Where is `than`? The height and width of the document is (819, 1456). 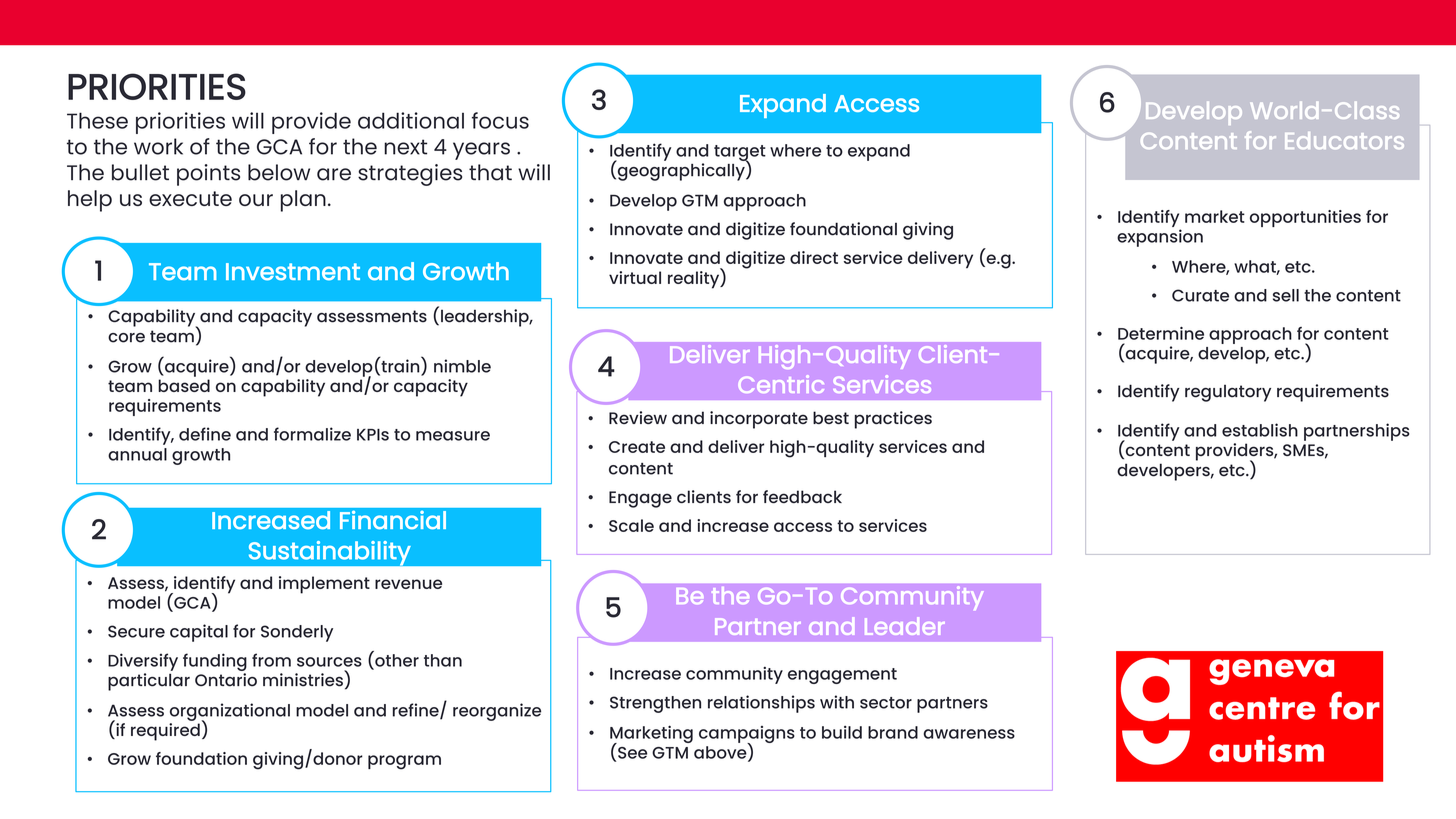
than is located at coordinates (443, 660).
